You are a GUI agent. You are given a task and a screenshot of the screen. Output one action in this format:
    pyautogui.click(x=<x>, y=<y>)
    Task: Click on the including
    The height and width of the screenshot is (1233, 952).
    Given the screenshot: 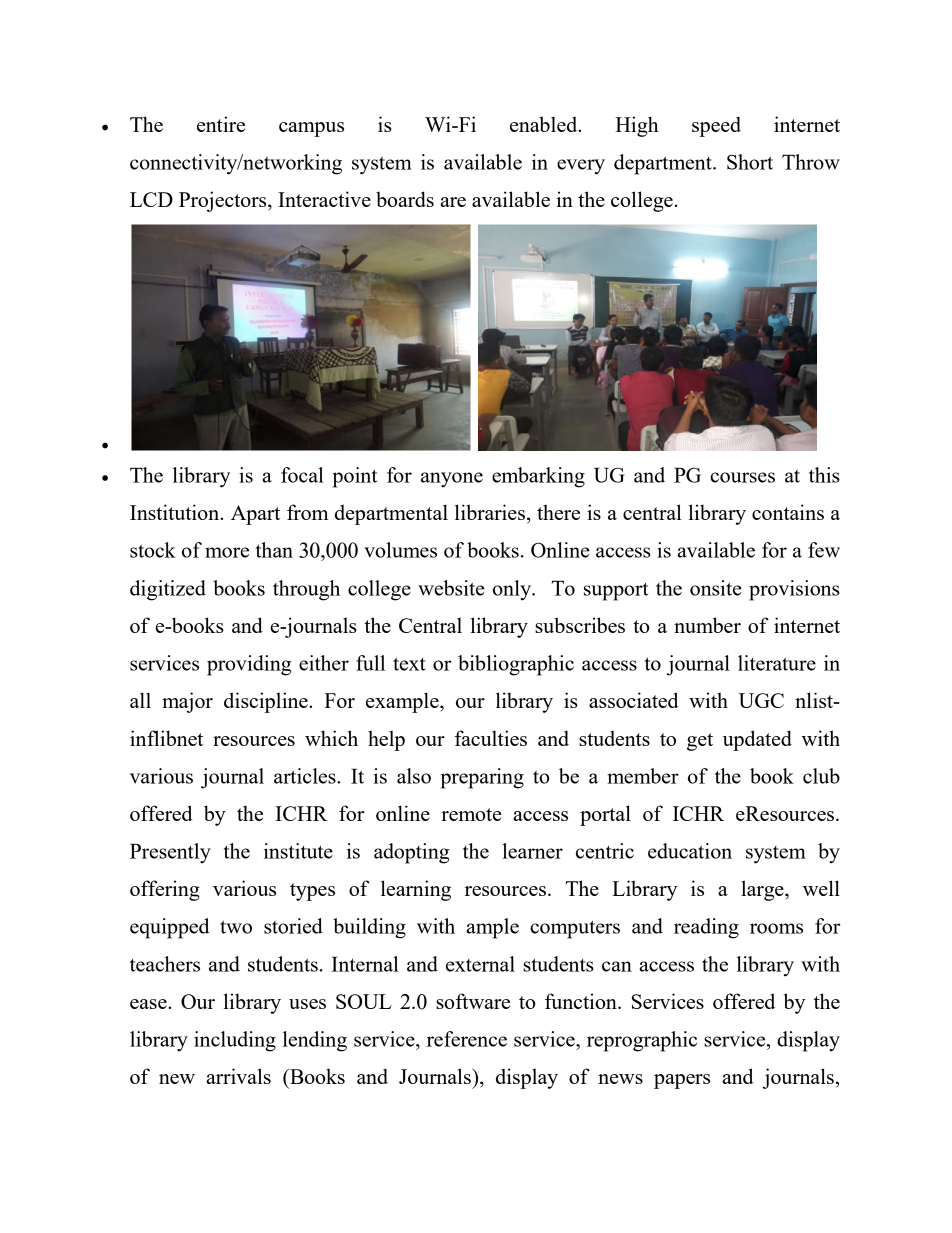 What is the action you would take?
    pyautogui.click(x=235, y=1041)
